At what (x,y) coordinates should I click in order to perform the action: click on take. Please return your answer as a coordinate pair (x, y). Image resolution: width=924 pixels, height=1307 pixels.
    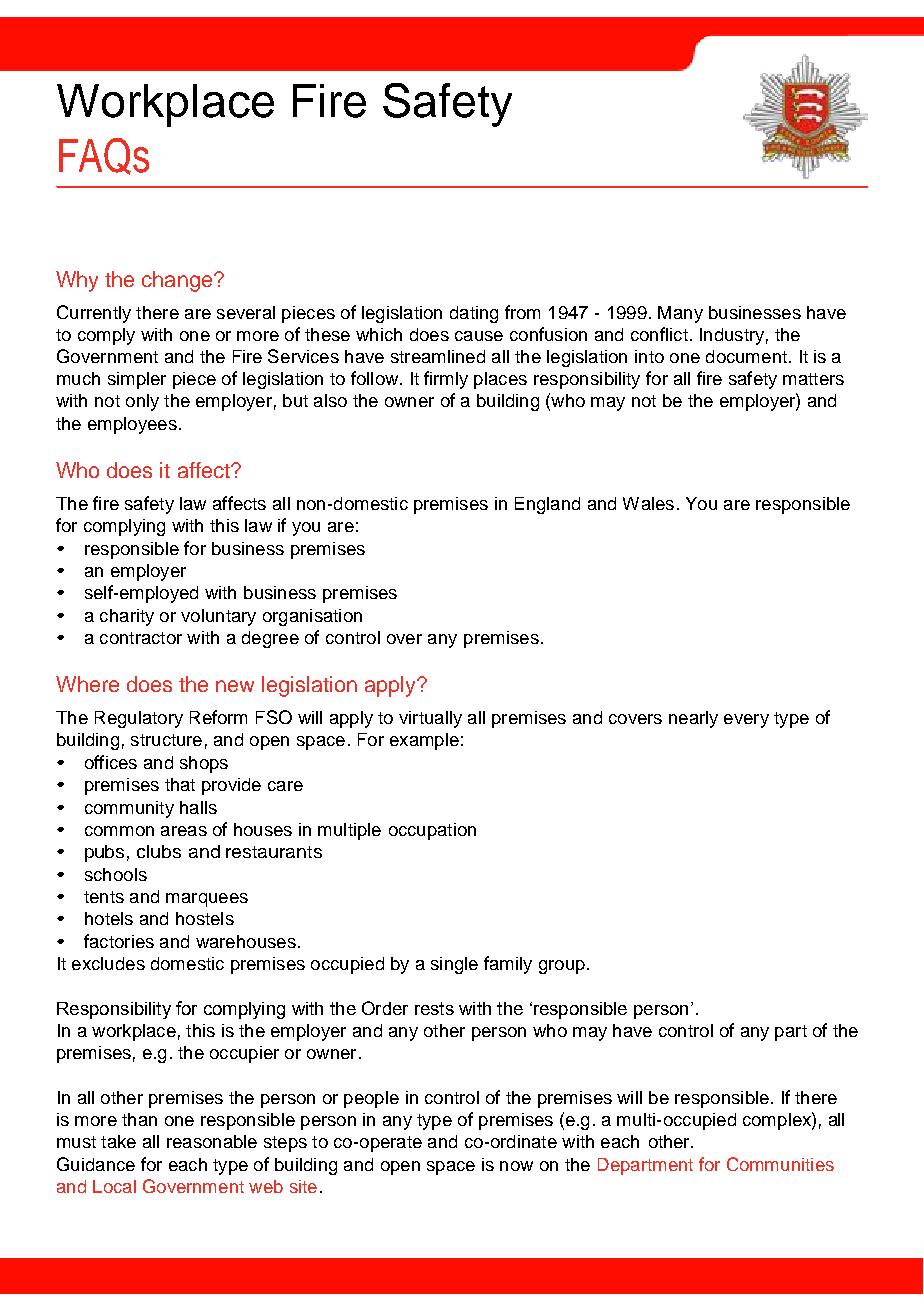
    Looking at the image, I should click on (118, 1141).
